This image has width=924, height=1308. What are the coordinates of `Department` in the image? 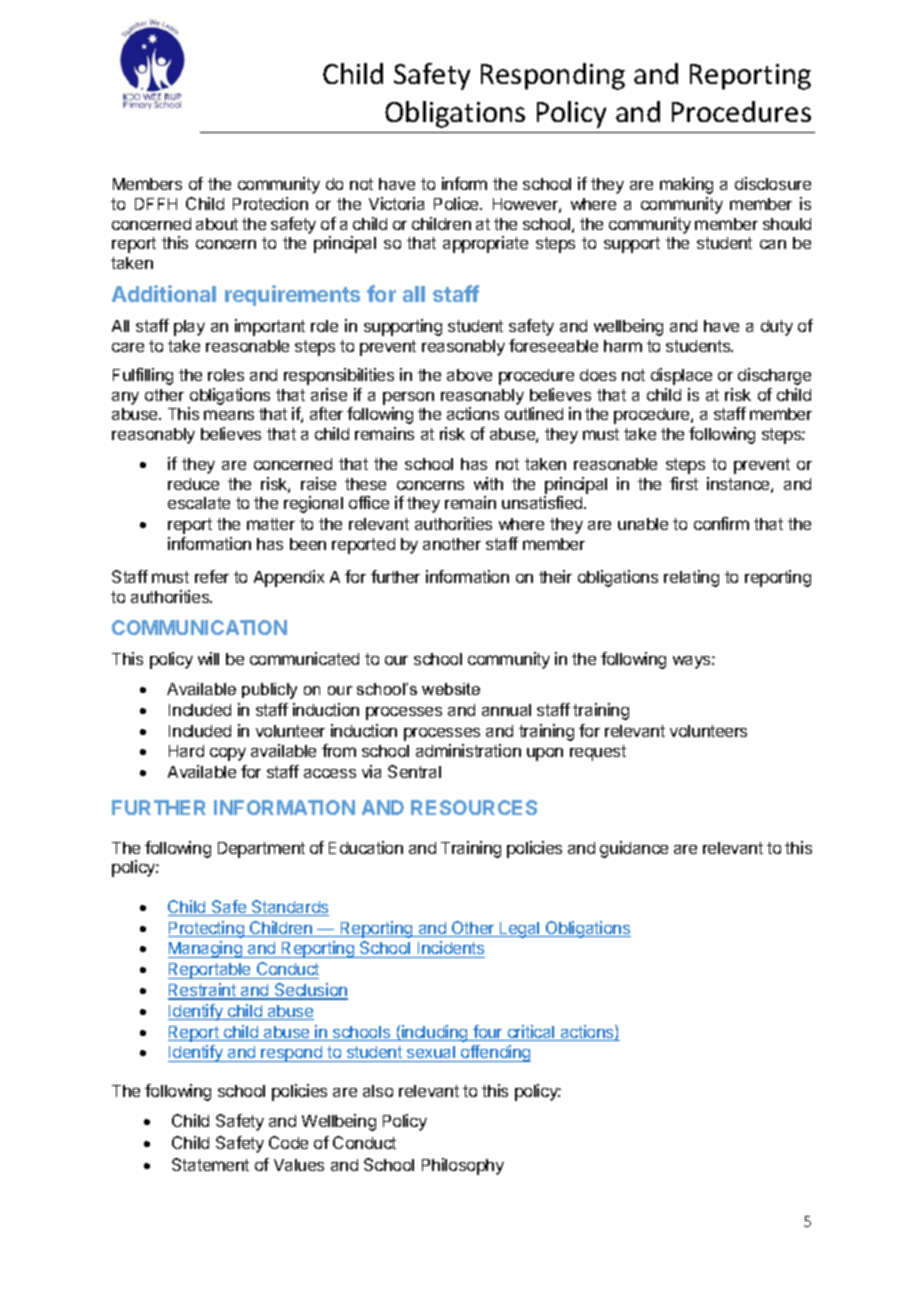 It's located at (261, 850).
